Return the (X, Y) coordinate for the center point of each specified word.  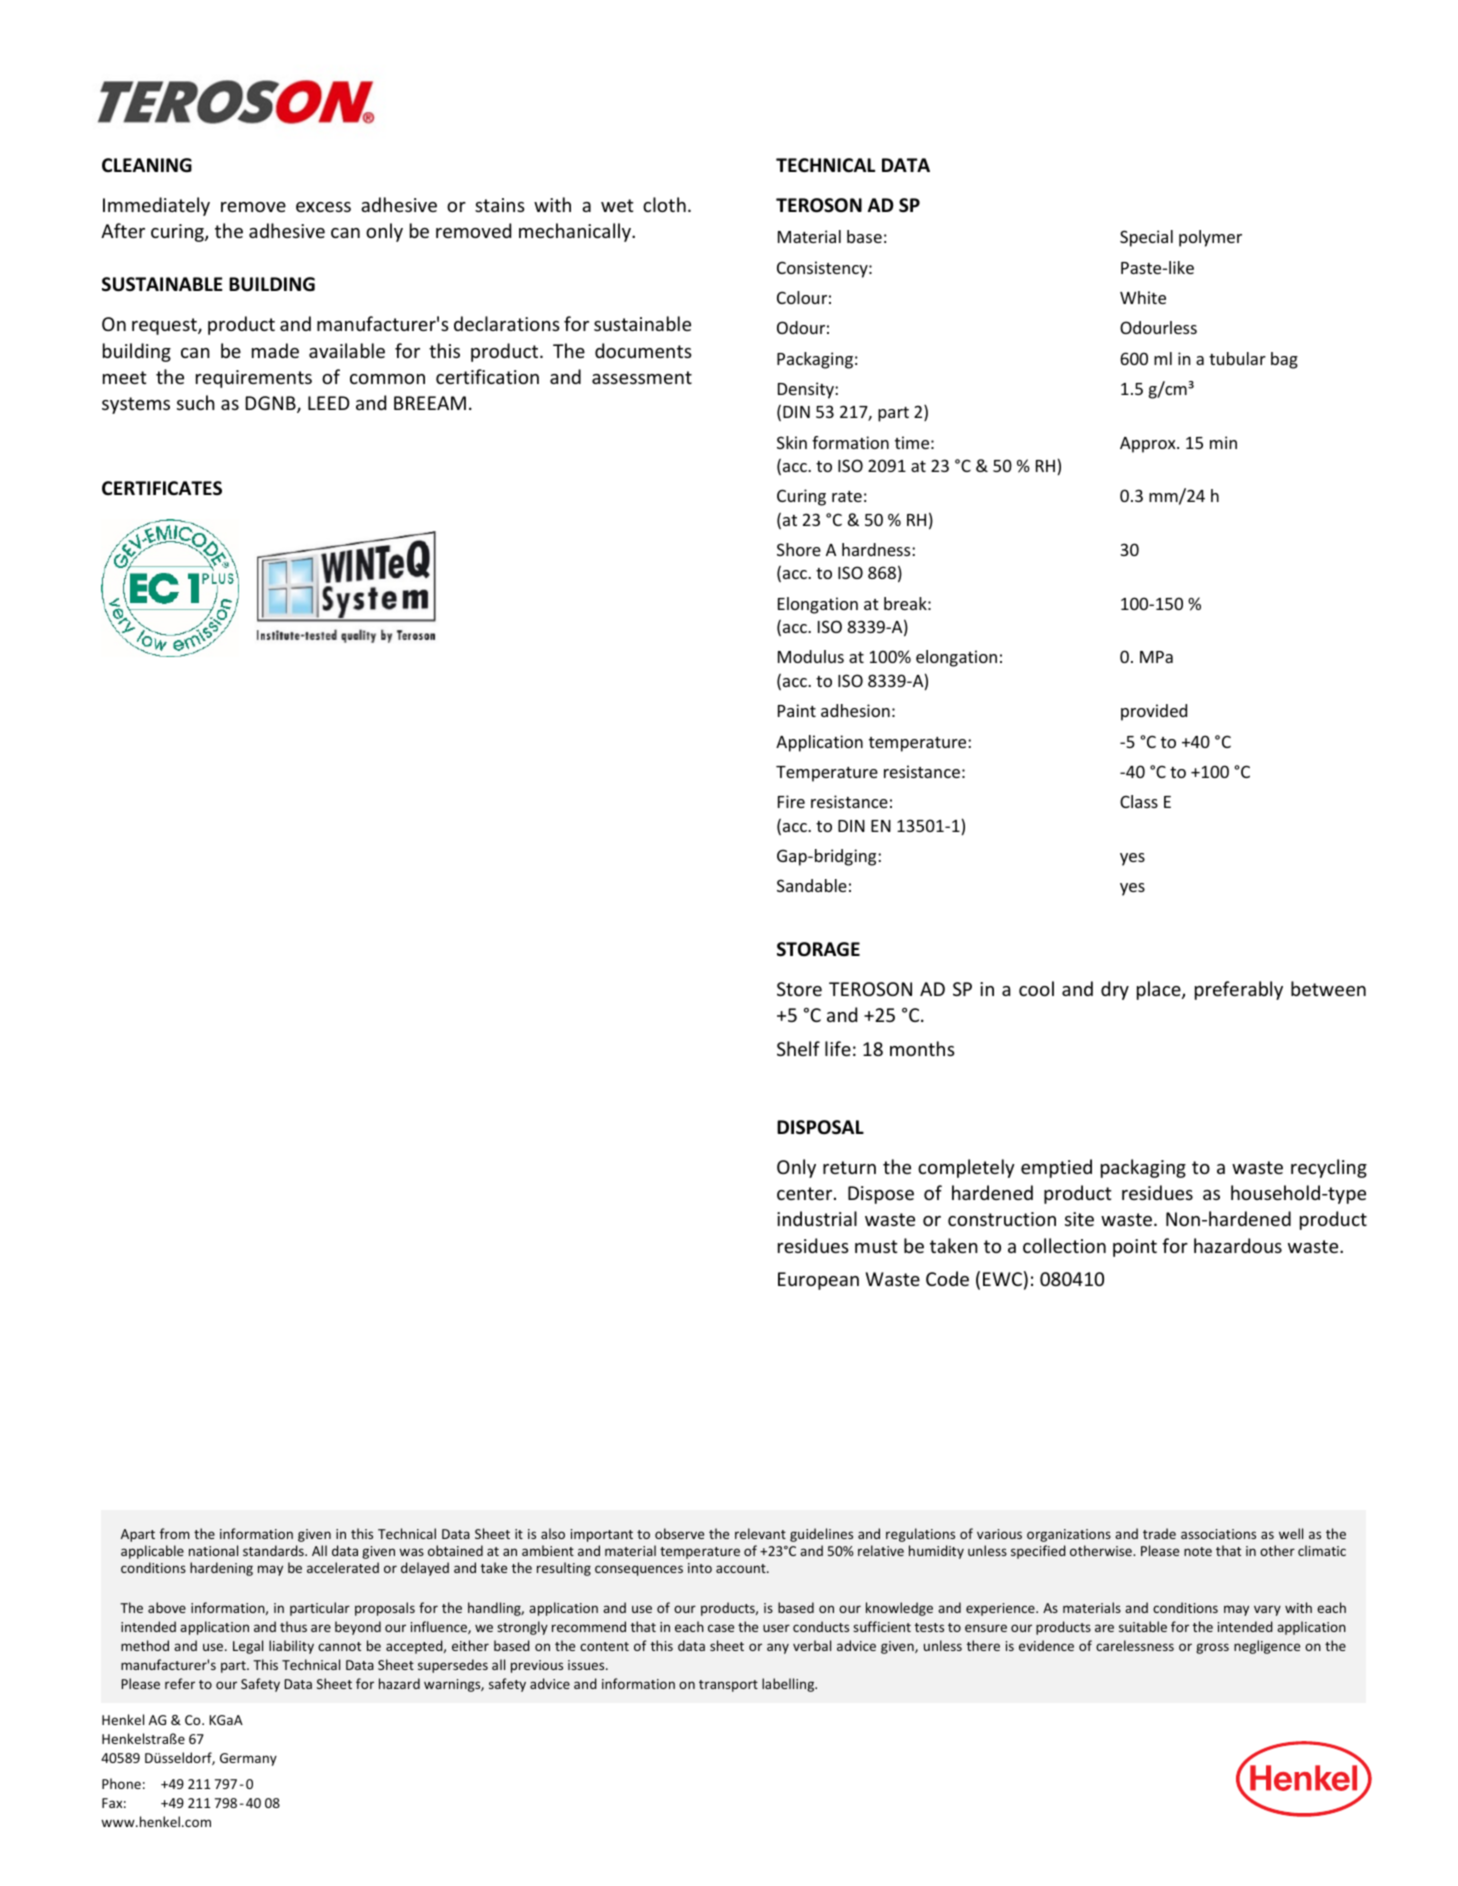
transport (728, 1686)
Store (799, 989)
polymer (1210, 238)
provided (1154, 712)
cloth (664, 204)
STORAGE (818, 949)
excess (323, 207)
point (1135, 1248)
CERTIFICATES (162, 488)
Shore (799, 549)
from (175, 1533)
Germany (248, 1759)
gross (1212, 1648)
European (818, 1281)
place (1160, 990)
